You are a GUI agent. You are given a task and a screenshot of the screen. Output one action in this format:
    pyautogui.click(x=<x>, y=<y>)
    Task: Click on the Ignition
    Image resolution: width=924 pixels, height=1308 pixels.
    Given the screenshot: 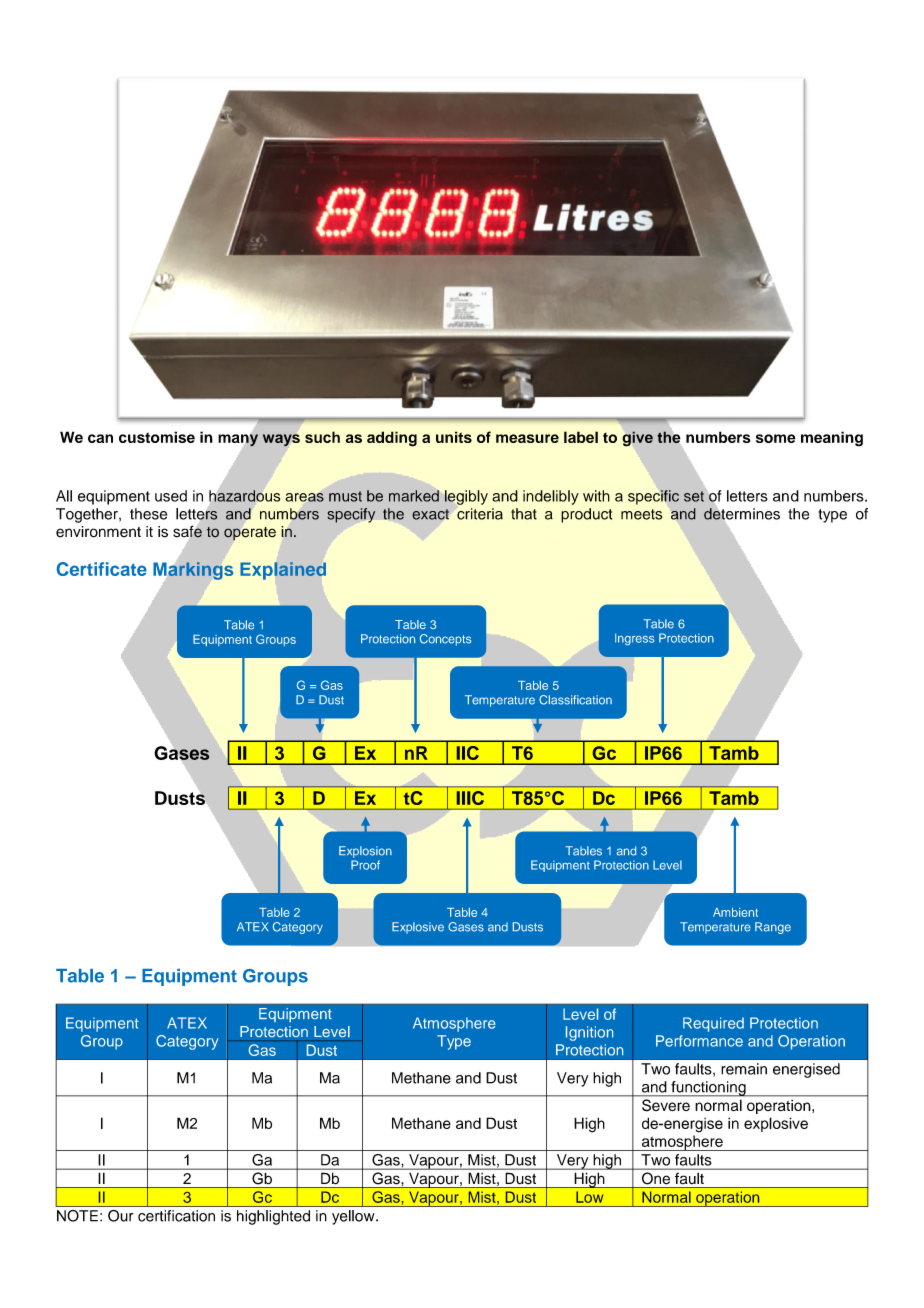 What is the action you would take?
    pyautogui.click(x=589, y=1033)
